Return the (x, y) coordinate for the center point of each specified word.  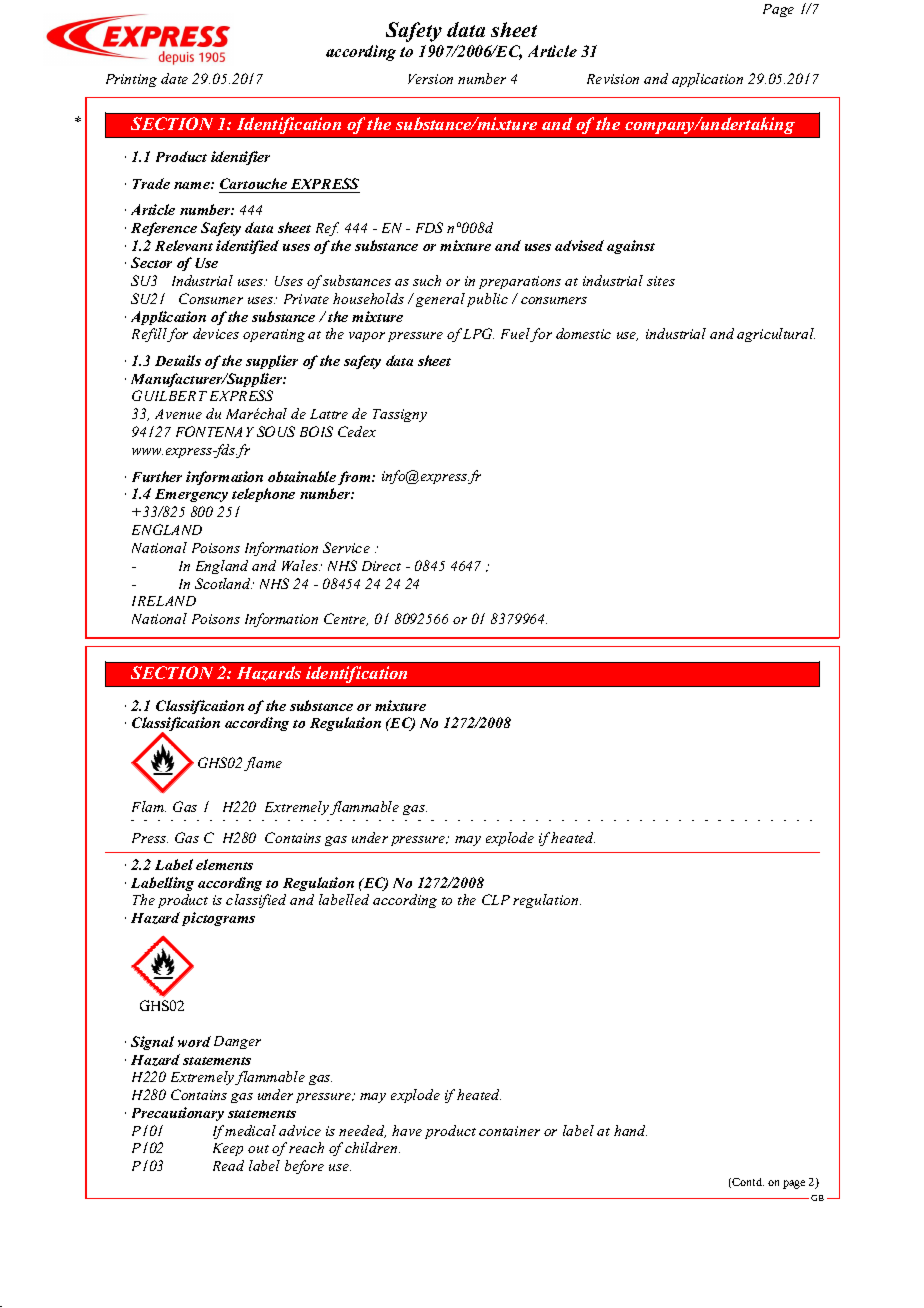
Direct (381, 566)
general (440, 300)
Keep (228, 1149)
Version (430, 79)
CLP (496, 899)
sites (661, 281)
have (407, 1130)
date (174, 78)
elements (224, 864)
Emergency (191, 495)
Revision (613, 79)
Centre (346, 619)
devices (216, 333)
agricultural (776, 335)
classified (256, 901)
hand (630, 1130)
